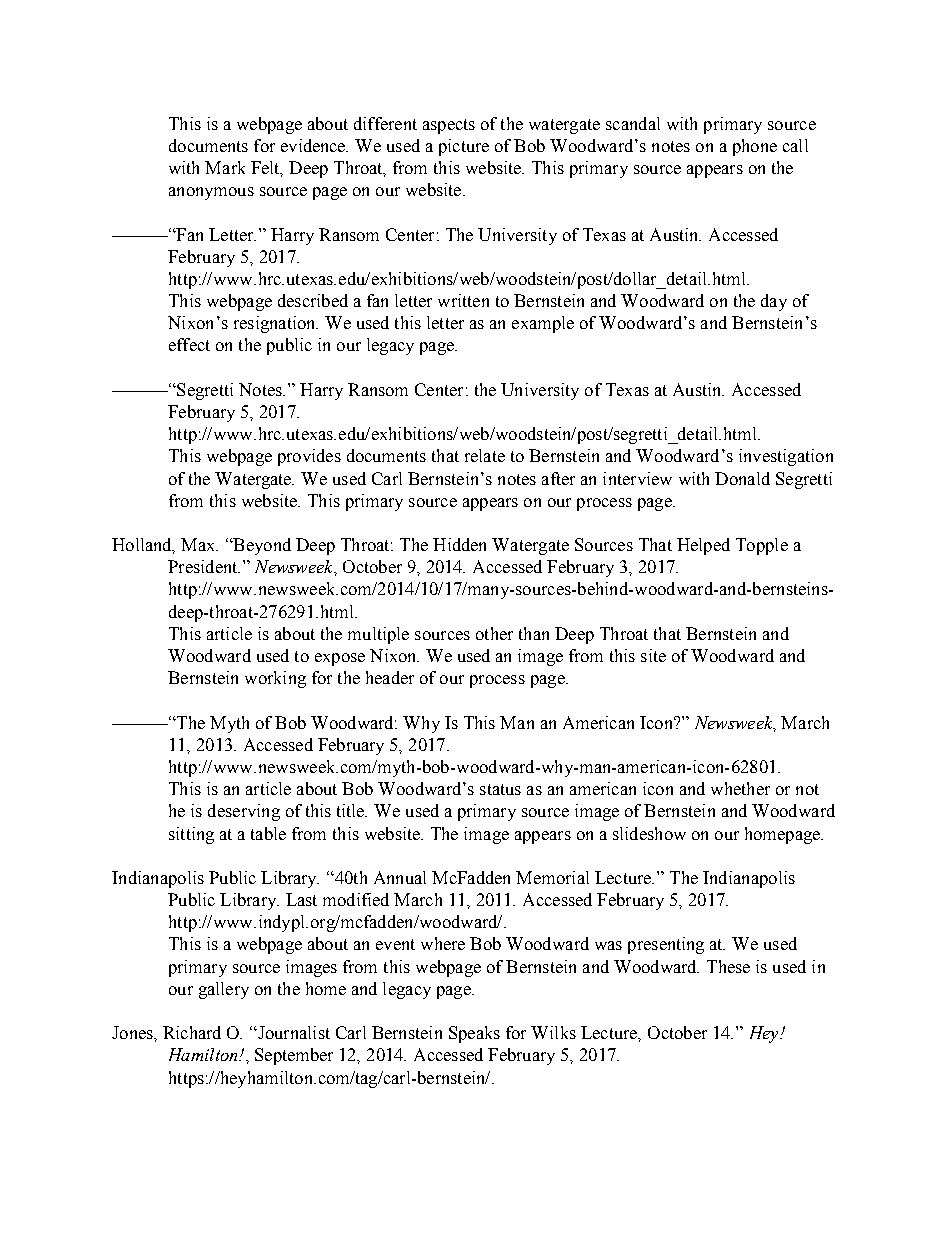 Image resolution: width=952 pixels, height=1233 pixels. What do you see at coordinates (192, 1032) in the screenshot?
I see `Richard` at bounding box center [192, 1032].
